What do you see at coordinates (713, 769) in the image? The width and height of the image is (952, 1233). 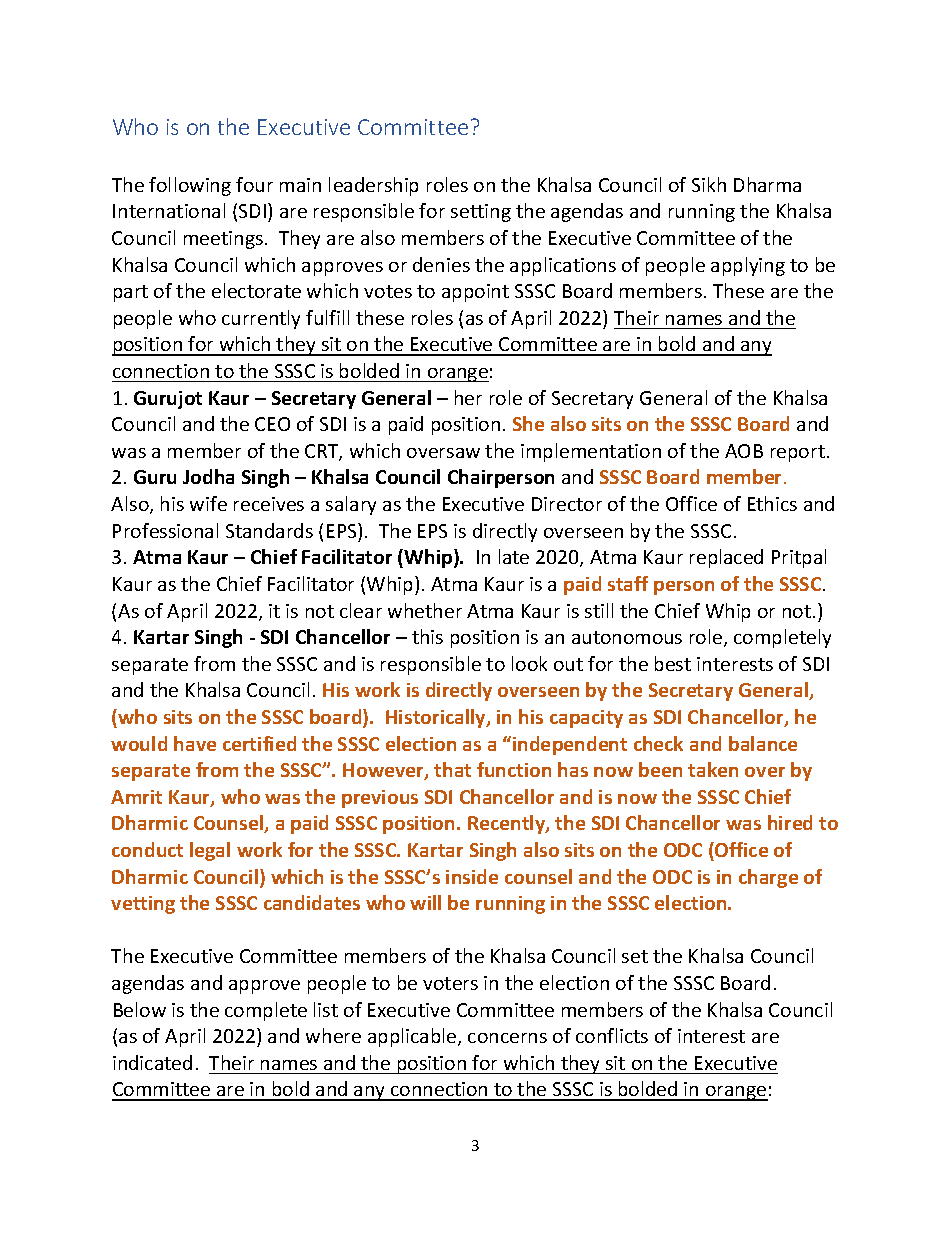 I see `taken` at bounding box center [713, 769].
